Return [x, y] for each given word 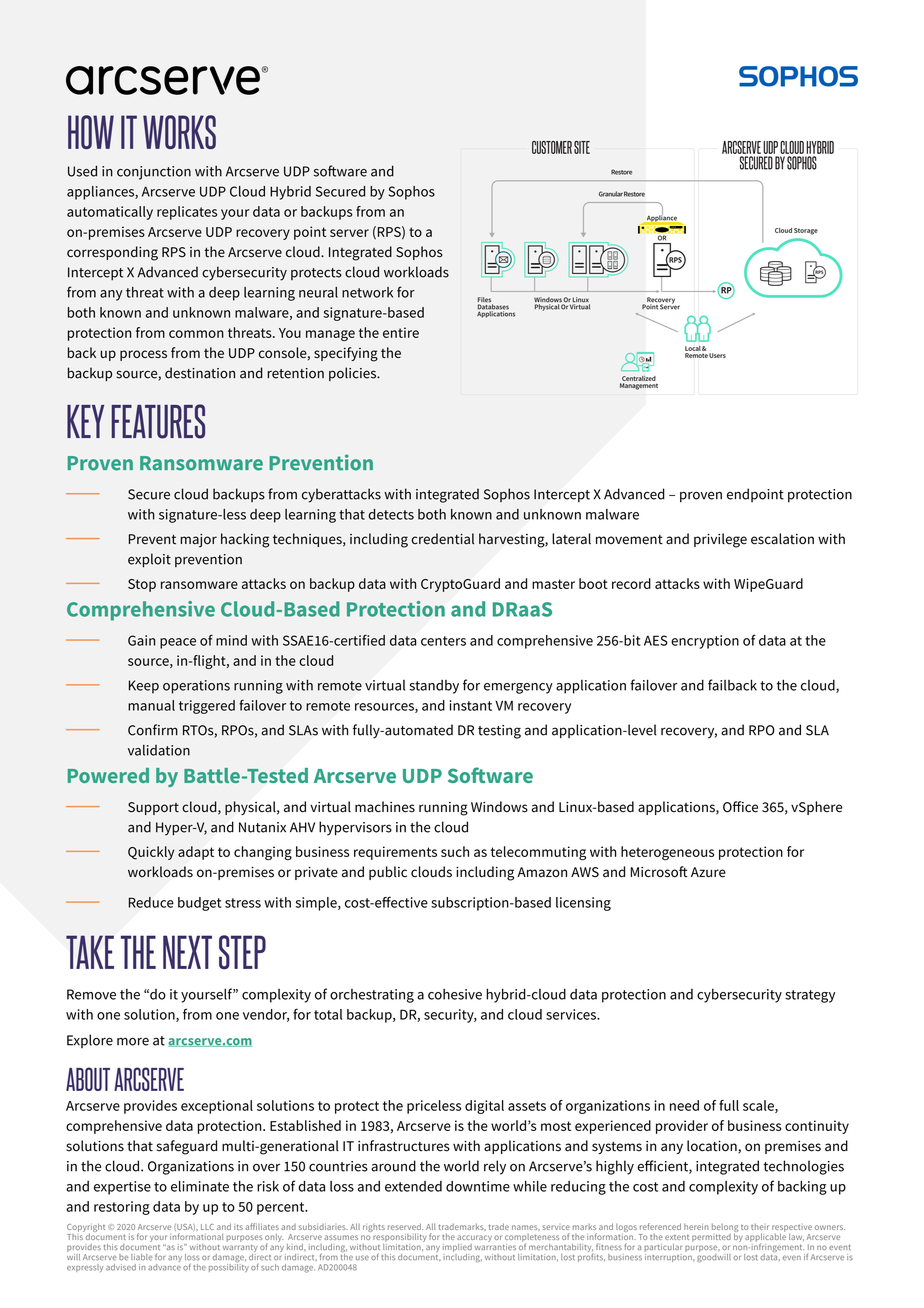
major [198, 541]
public [388, 873]
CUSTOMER [552, 147]
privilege [720, 540]
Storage [806, 231]
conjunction [154, 173]
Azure [708, 872]
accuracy [474, 1238]
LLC [207, 1227]
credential [442, 539]
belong [725, 1229]
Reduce [151, 902]
